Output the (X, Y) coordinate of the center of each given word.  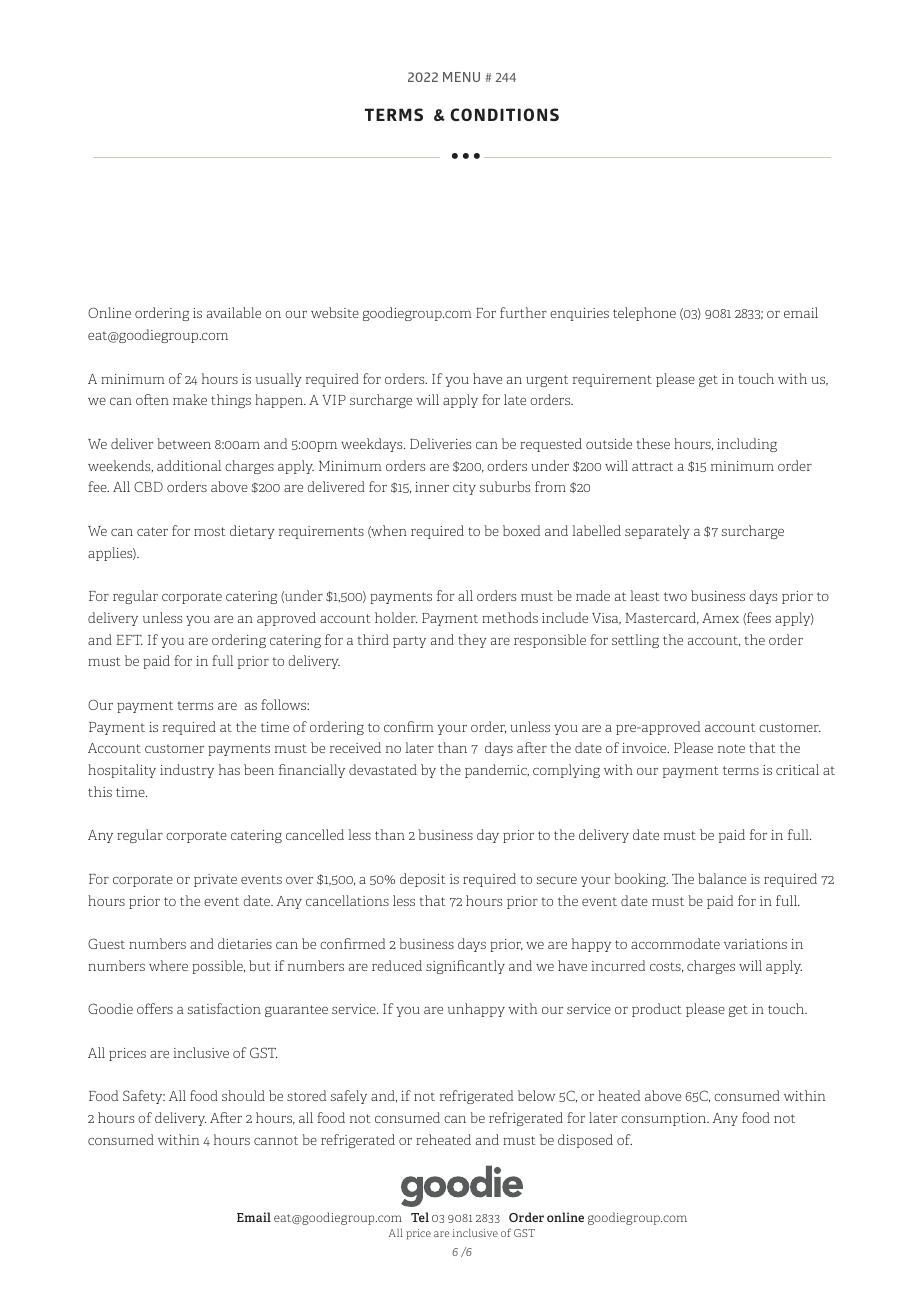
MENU (461, 77)
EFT (130, 640)
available (234, 312)
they (472, 641)
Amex (720, 618)
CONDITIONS (504, 114)
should (243, 1095)
